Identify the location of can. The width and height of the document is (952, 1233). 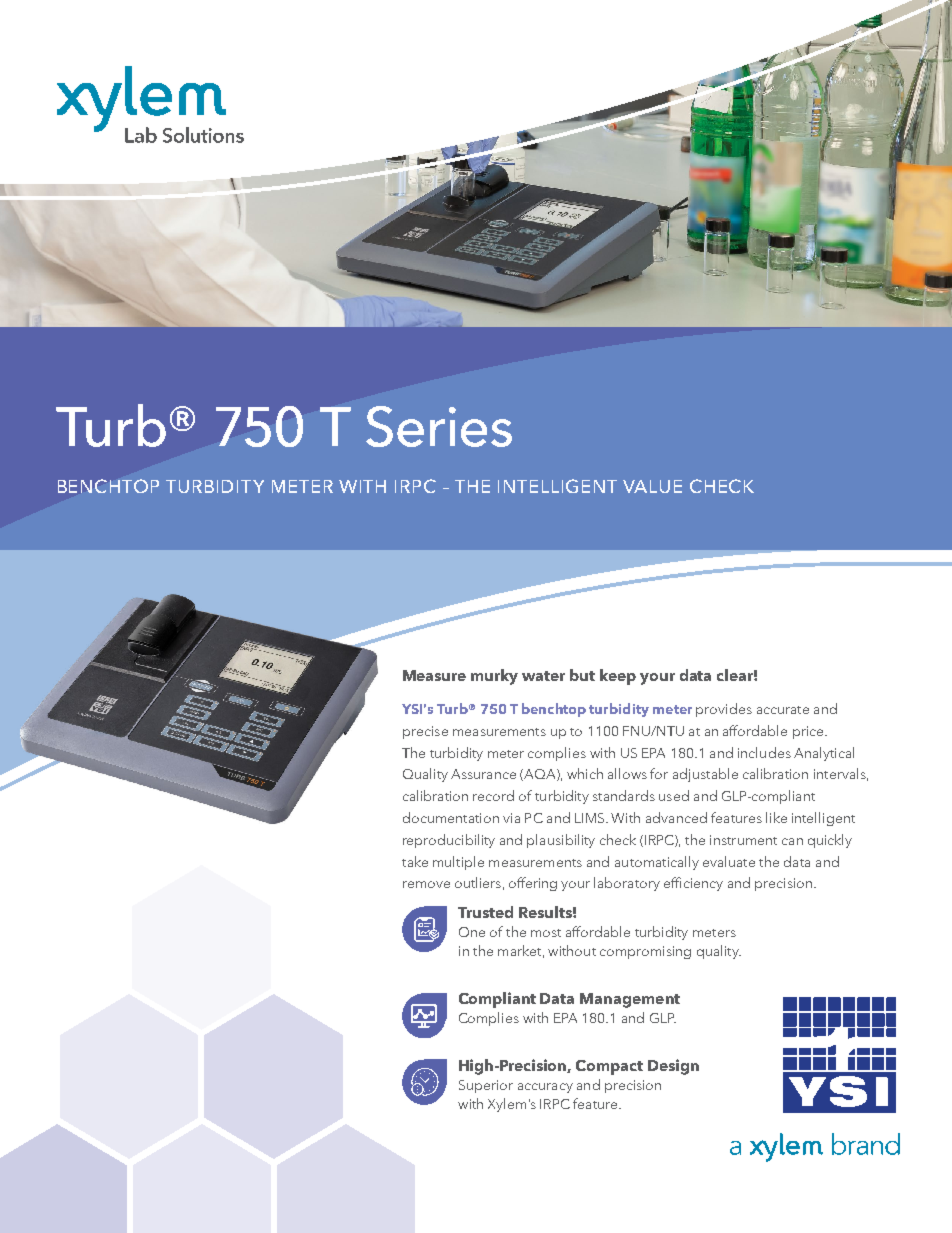
(792, 841).
